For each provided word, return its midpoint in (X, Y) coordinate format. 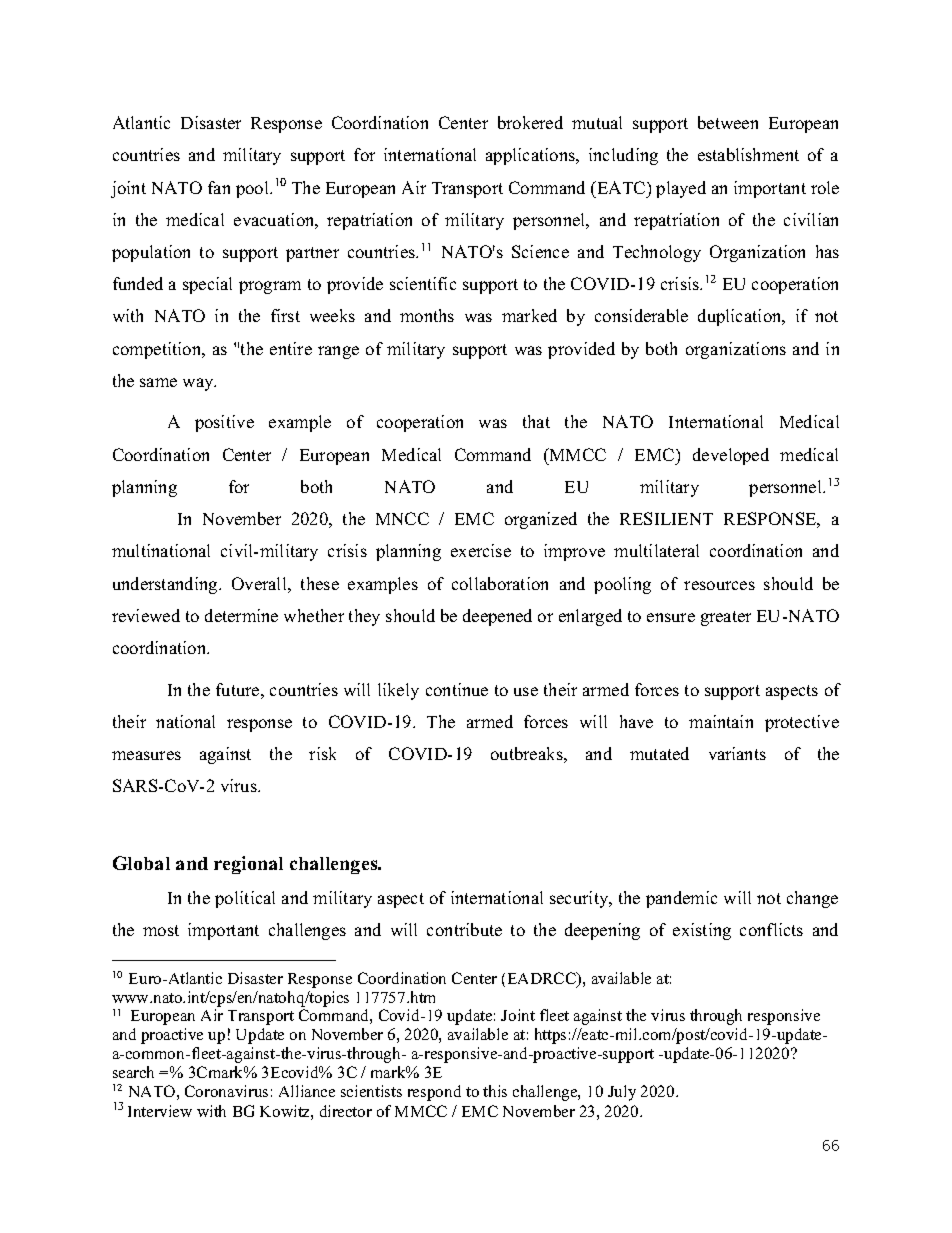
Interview (160, 1111)
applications (532, 156)
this (495, 1091)
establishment (748, 154)
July (622, 1093)
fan (219, 187)
